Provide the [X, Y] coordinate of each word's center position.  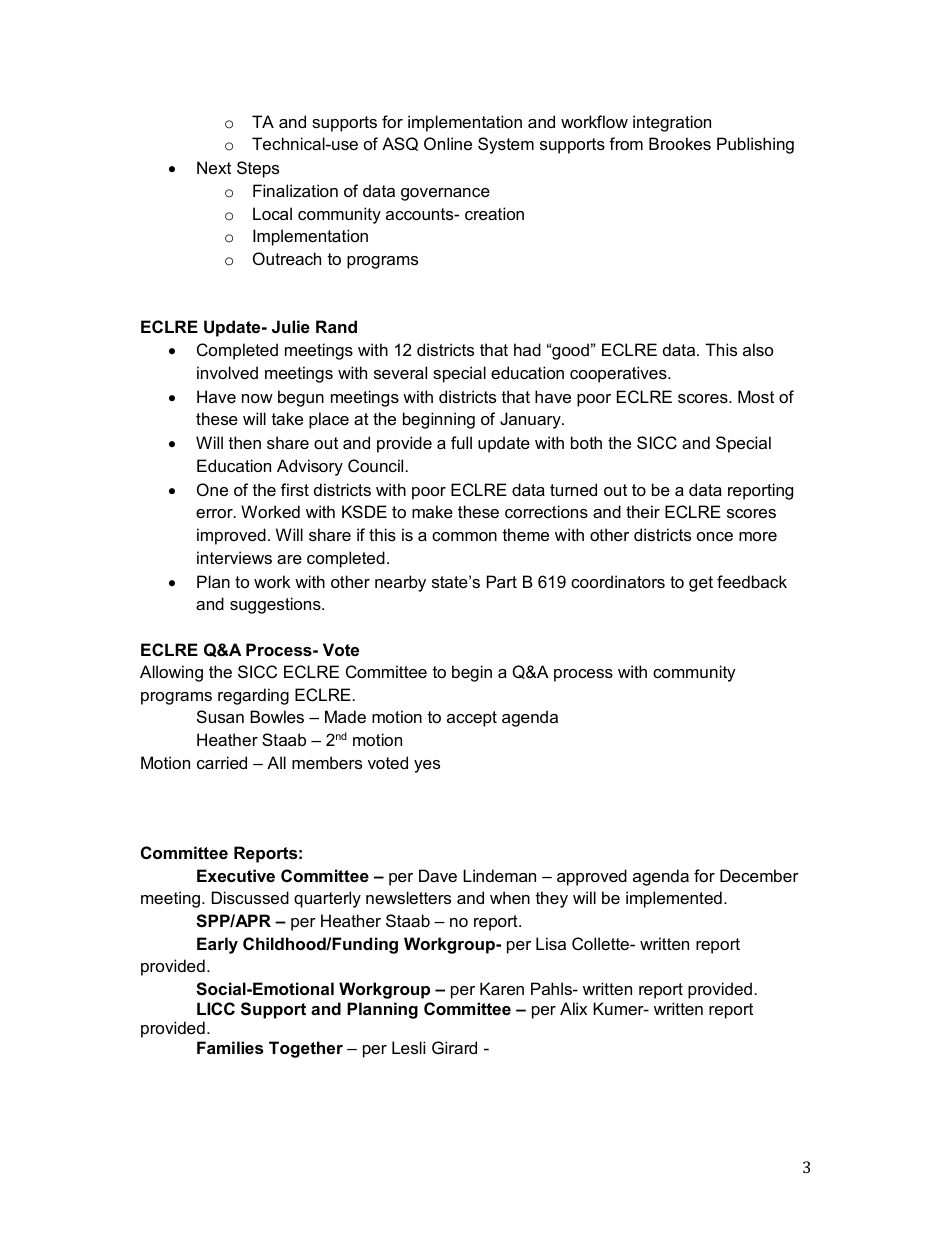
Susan [220, 716]
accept [472, 719]
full [461, 442]
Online [448, 143]
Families [230, 1047]
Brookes [680, 143]
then [245, 442]
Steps [258, 169]
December [759, 875]
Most [756, 396]
